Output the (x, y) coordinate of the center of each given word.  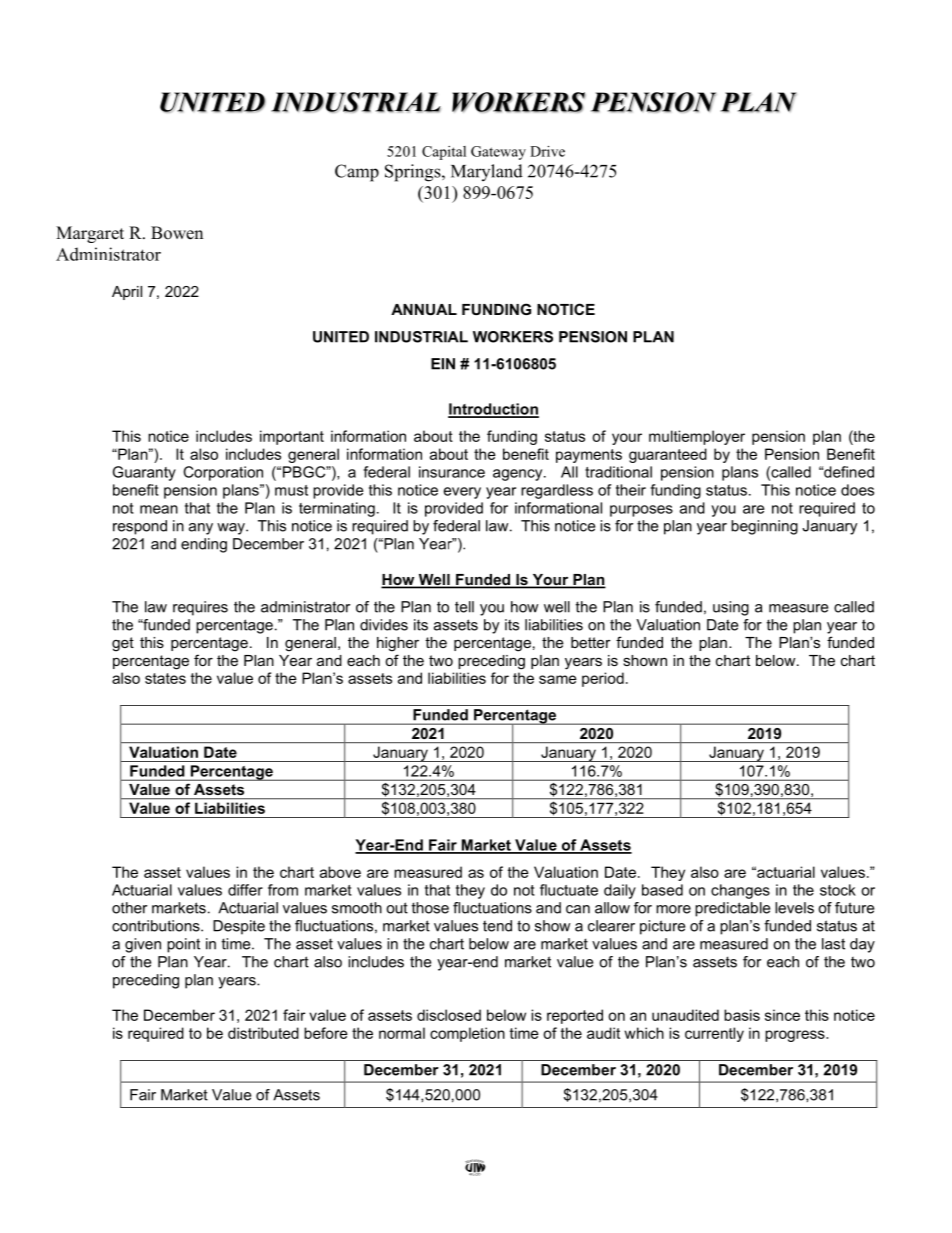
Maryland (487, 172)
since (782, 1015)
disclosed (449, 1015)
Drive (547, 151)
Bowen (177, 233)
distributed (263, 1033)
